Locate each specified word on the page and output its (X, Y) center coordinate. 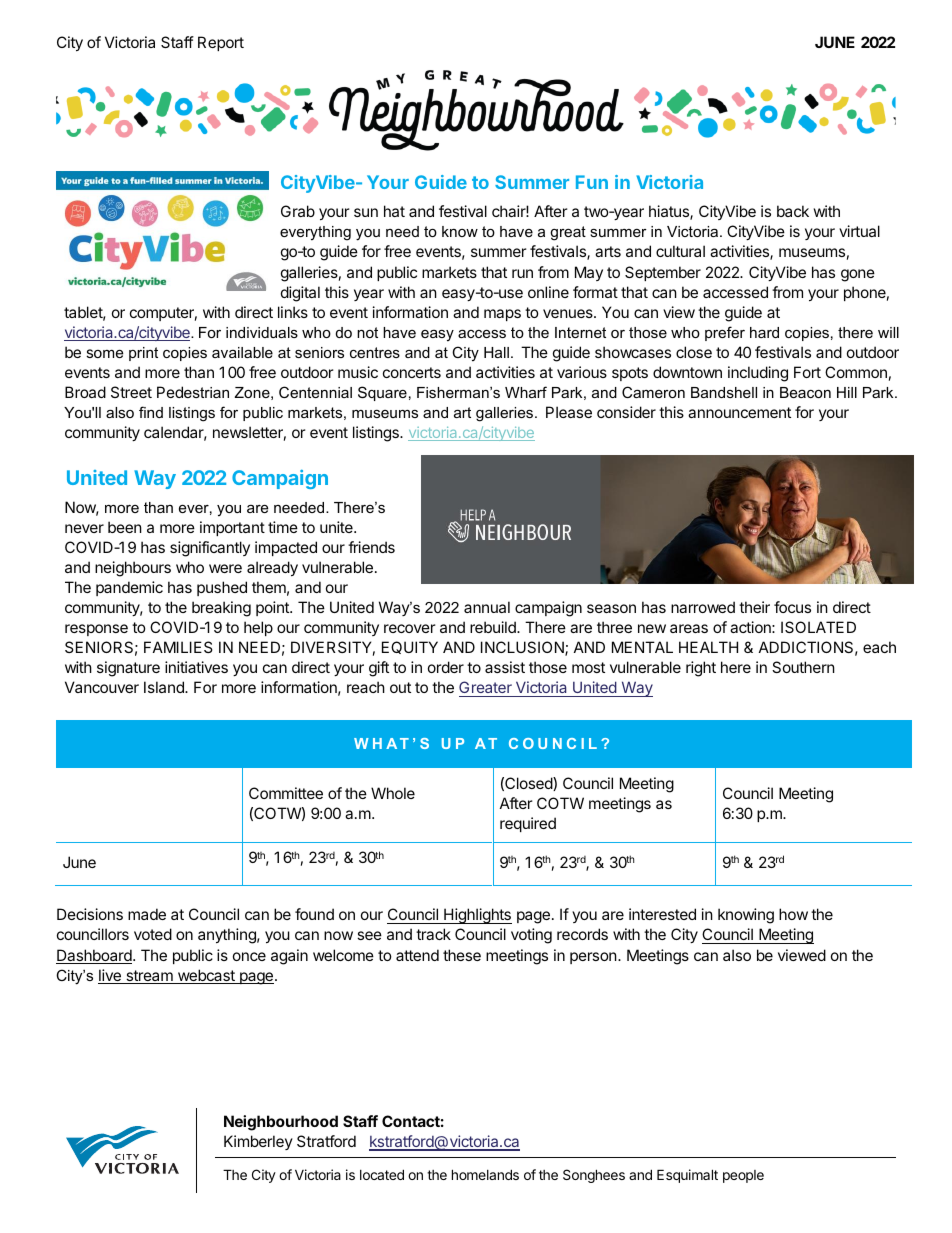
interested (662, 914)
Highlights (477, 916)
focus (792, 607)
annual (487, 607)
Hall (496, 352)
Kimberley (258, 1142)
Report (221, 43)
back (793, 211)
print (143, 354)
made (147, 914)
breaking (221, 609)
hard (764, 332)
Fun (592, 182)
